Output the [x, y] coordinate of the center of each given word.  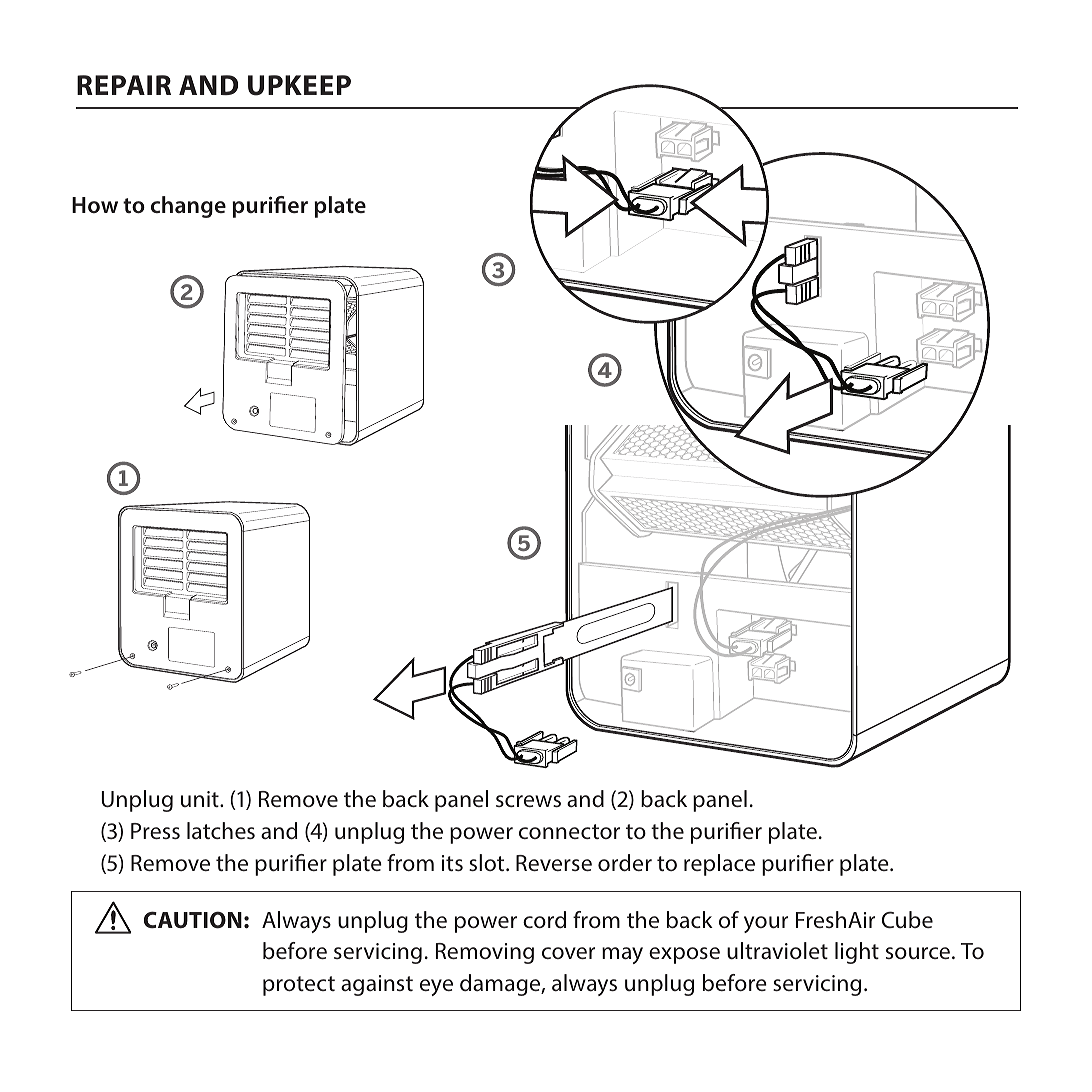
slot [488, 862]
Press [155, 831]
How [95, 205]
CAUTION [193, 920]
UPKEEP [299, 85]
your [766, 924]
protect [299, 986]
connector [569, 831]
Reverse [554, 863]
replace [719, 865]
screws [528, 801]
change [188, 207]
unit [201, 799]
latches [221, 831]
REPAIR [124, 85]
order [625, 863]
